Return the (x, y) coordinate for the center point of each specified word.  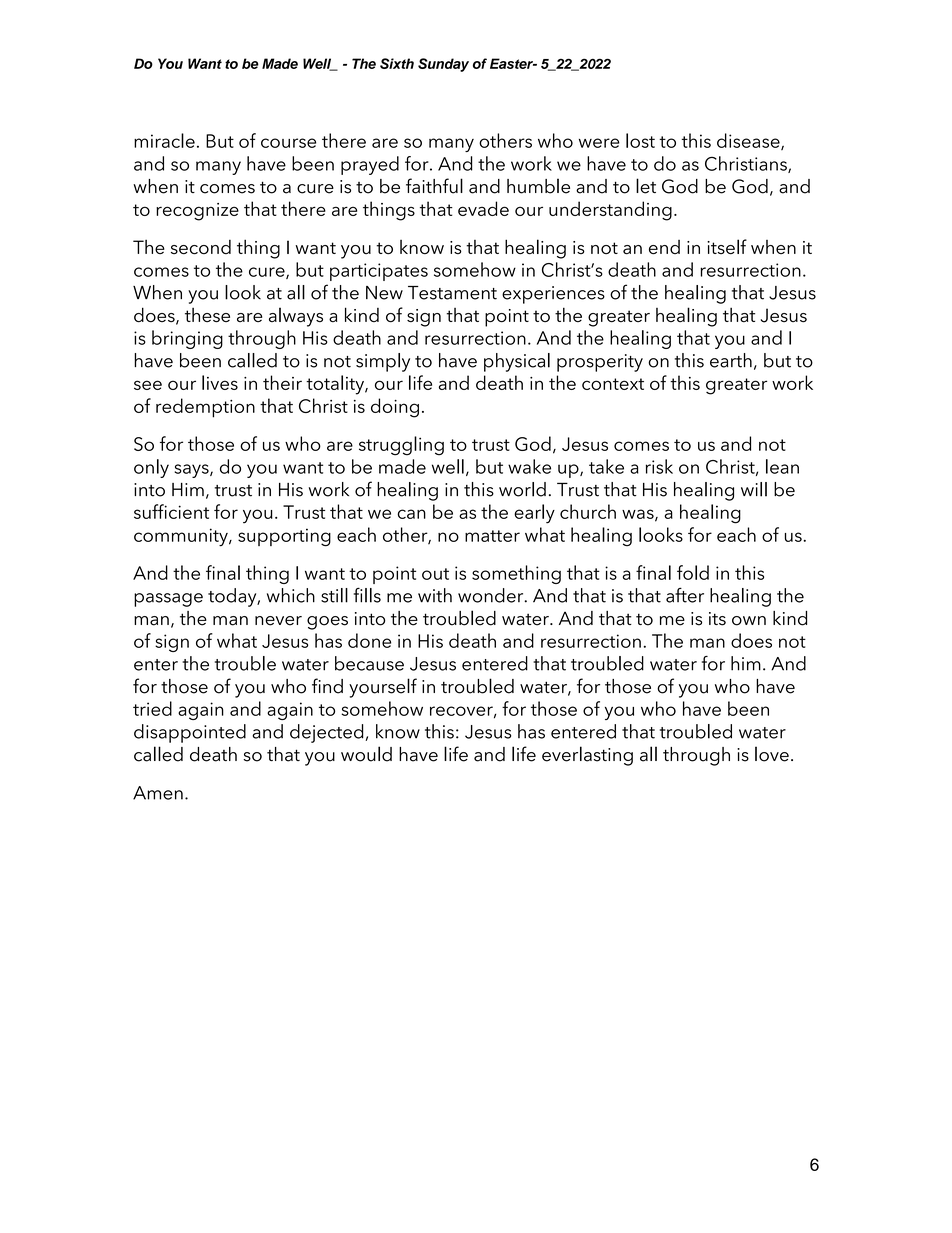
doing (395, 408)
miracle (164, 140)
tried (152, 708)
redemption (205, 408)
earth (731, 360)
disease (749, 141)
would (366, 754)
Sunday (443, 65)
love (772, 754)
